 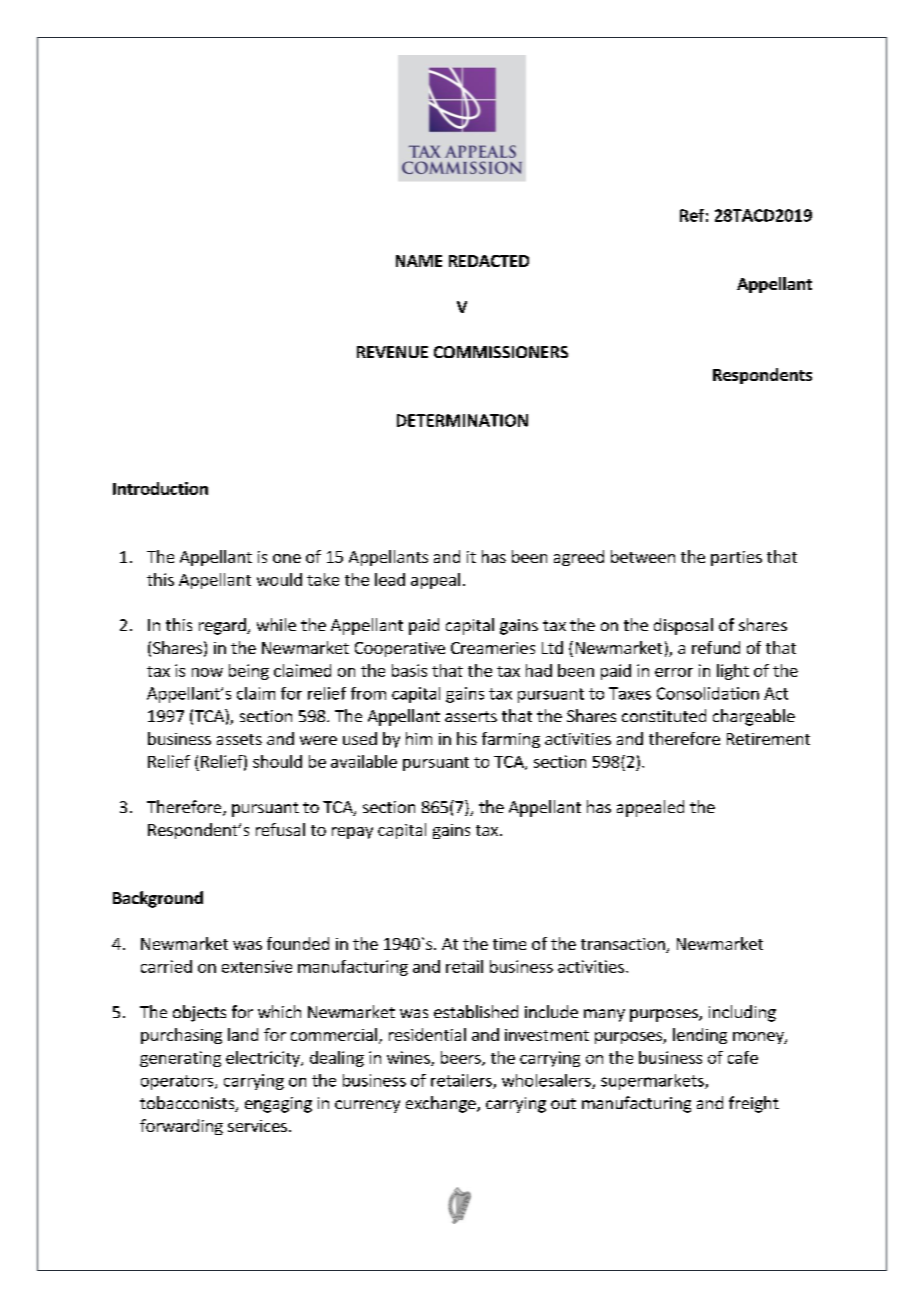 What do you see at coordinates (419, 738) in the screenshot?
I see `him` at bounding box center [419, 738].
